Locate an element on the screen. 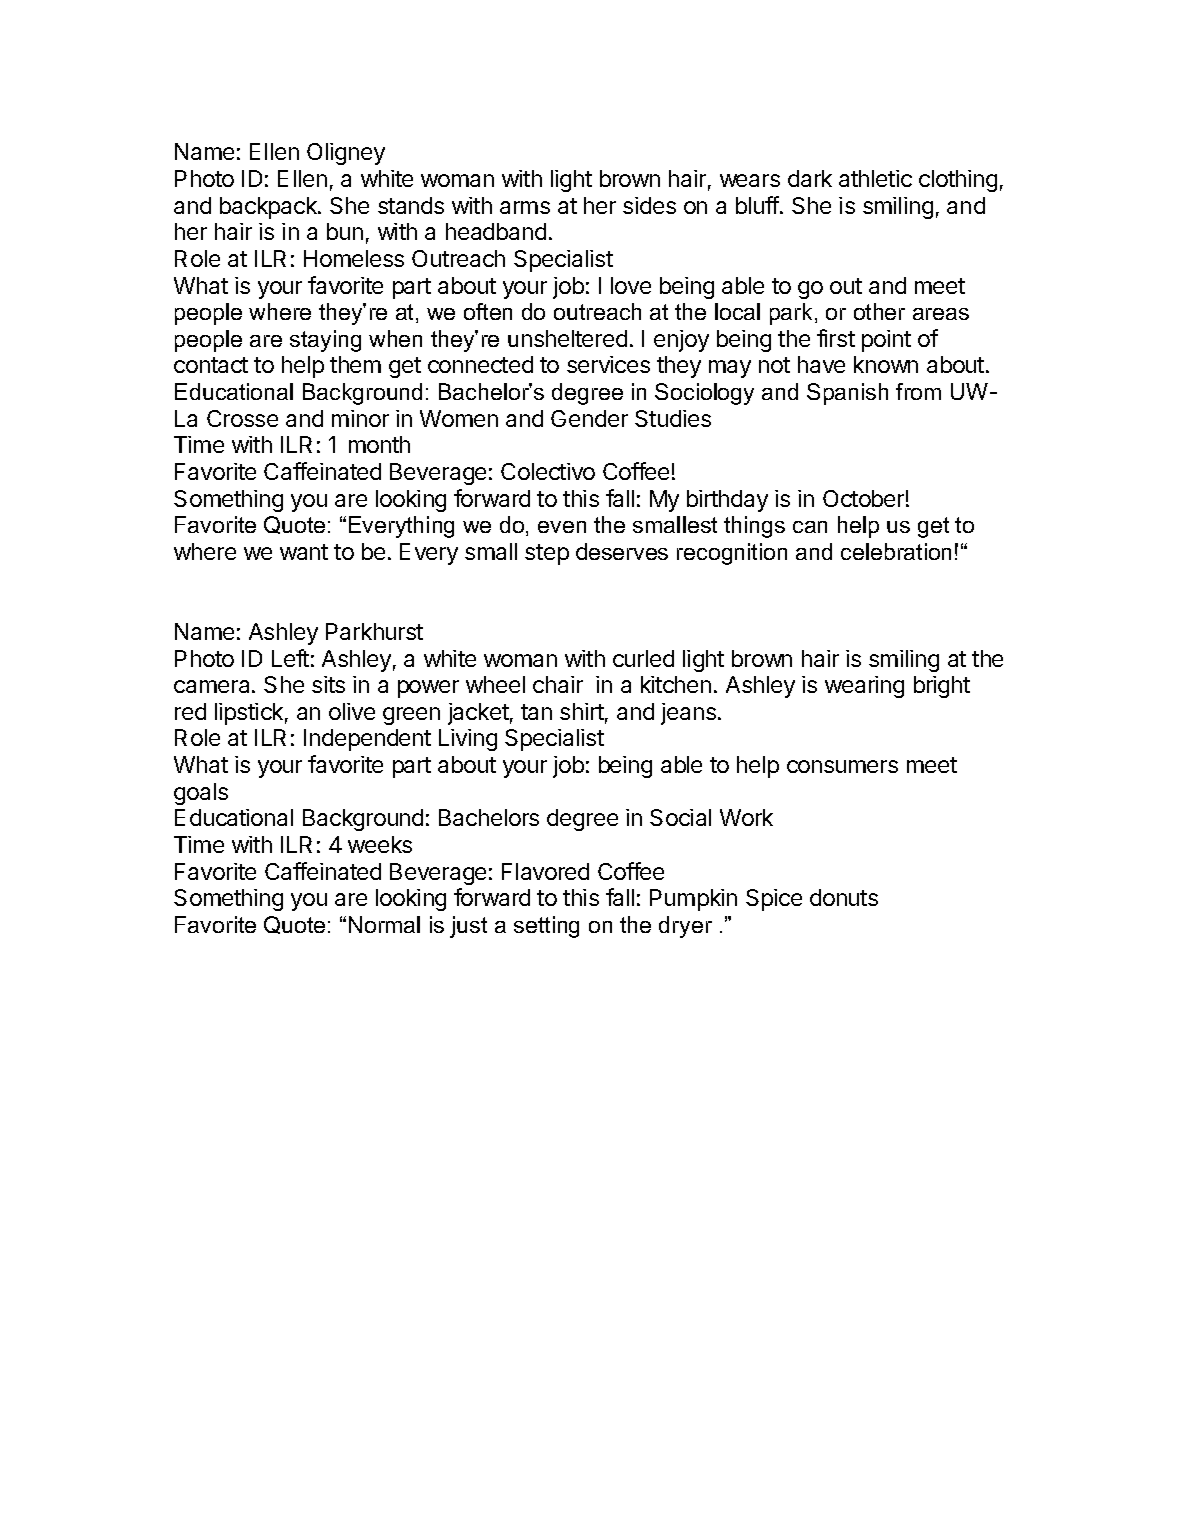  donuts is located at coordinates (844, 897).
